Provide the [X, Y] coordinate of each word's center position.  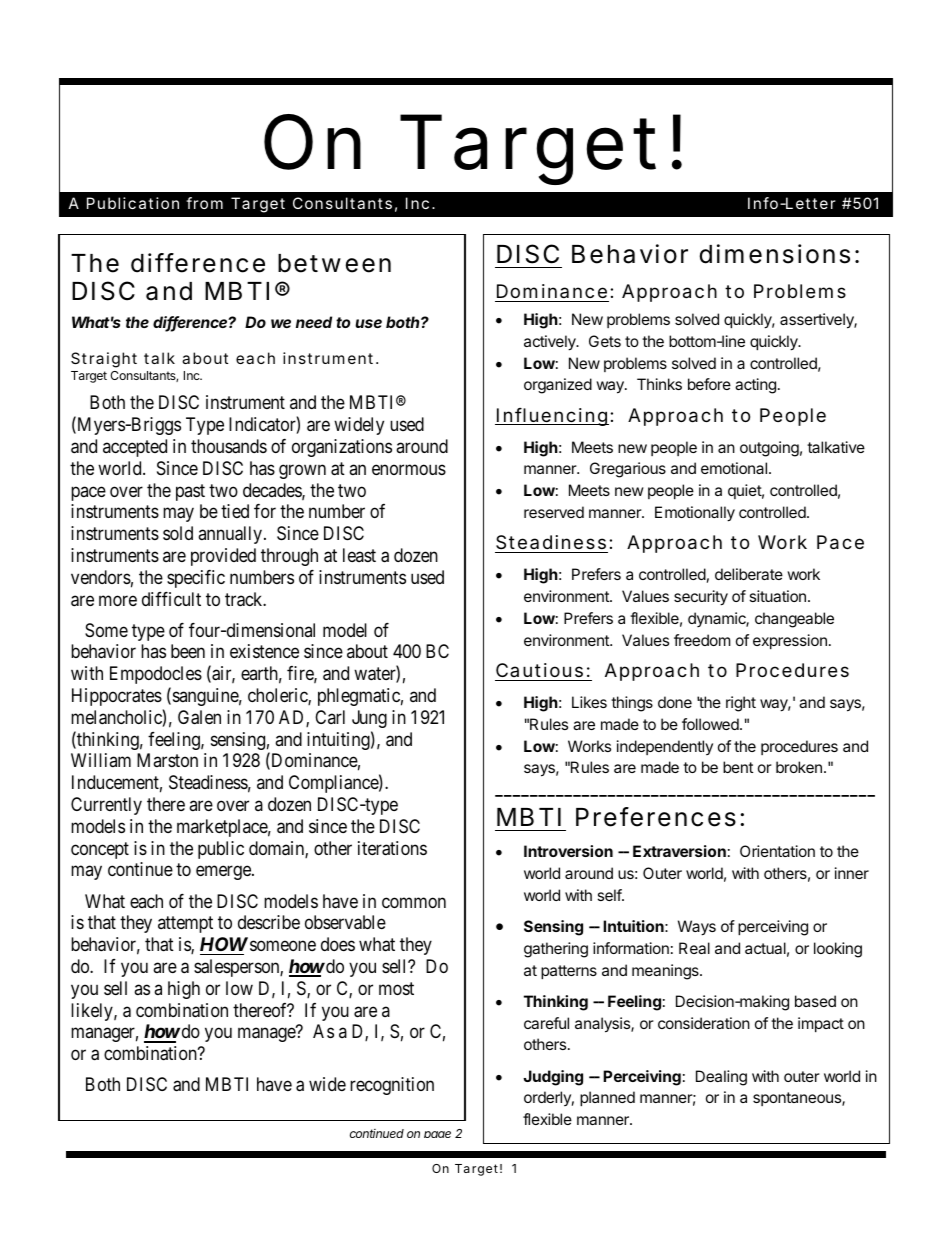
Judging [553, 1078]
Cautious [539, 670]
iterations [392, 848]
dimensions [775, 254]
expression [790, 641]
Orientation [777, 851]
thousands [229, 446]
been [188, 651]
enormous [409, 469]
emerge [224, 873]
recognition [392, 1086]
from [204, 203]
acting [755, 386]
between [334, 263]
